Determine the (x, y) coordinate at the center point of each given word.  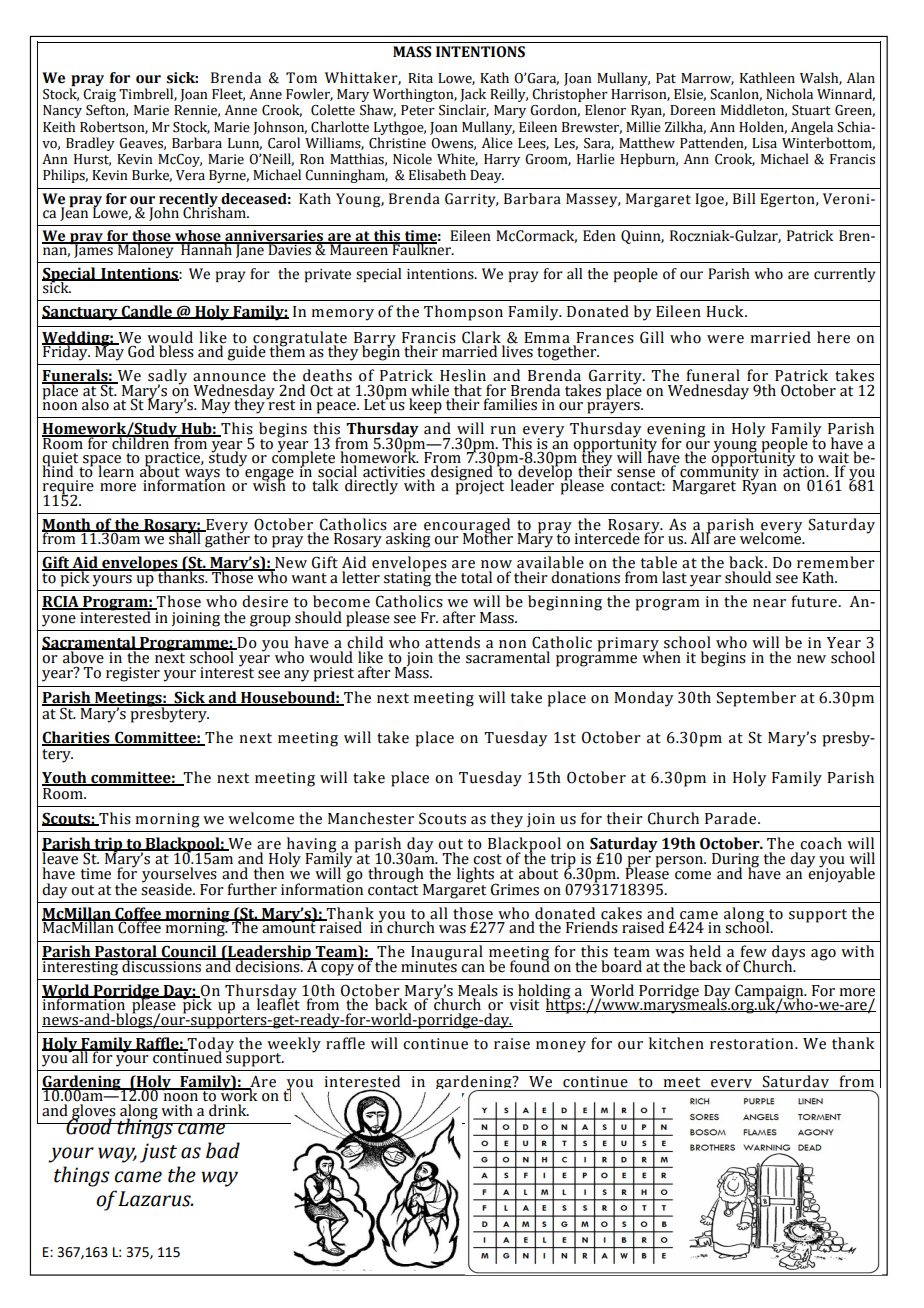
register (133, 674)
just (158, 1153)
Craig (99, 97)
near (769, 603)
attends (452, 642)
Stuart (811, 110)
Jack (473, 95)
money (561, 1047)
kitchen (676, 1043)
